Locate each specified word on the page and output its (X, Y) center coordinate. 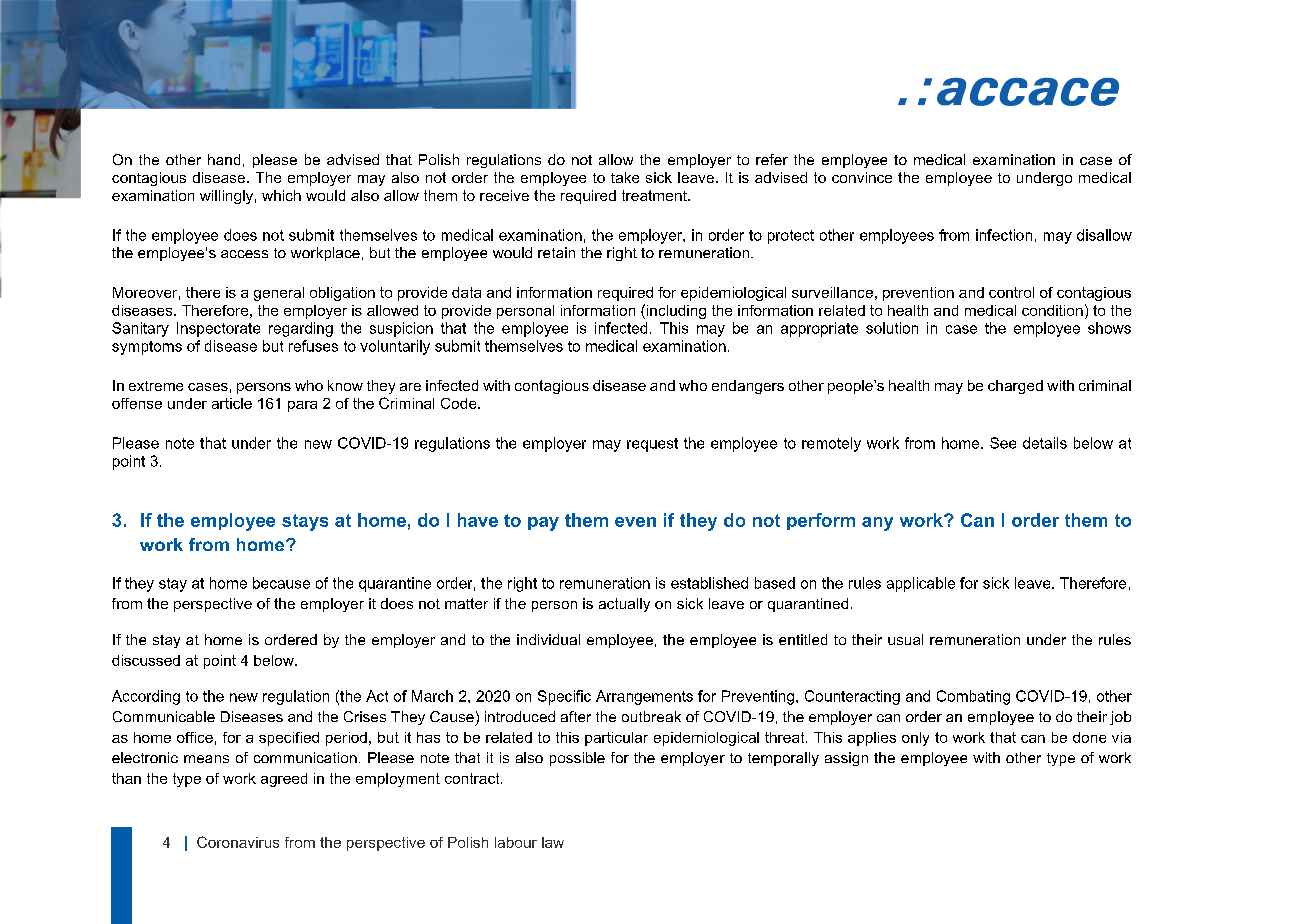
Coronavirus (238, 842)
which (281, 195)
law (553, 842)
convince (862, 177)
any (877, 524)
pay (543, 524)
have (478, 520)
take (625, 177)
